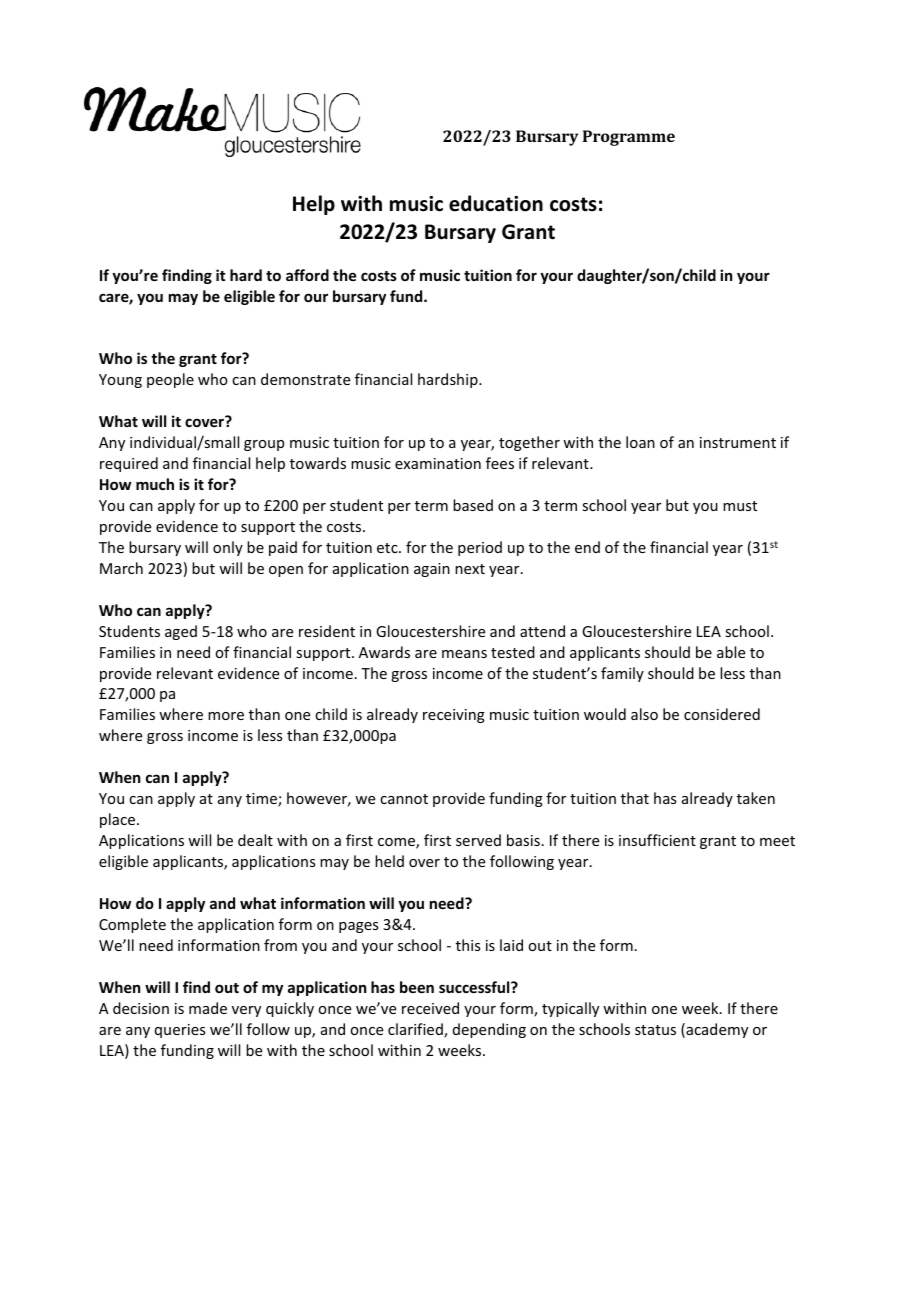  Describe the element at coordinates (264, 445) in the screenshot. I see `group` at that location.
